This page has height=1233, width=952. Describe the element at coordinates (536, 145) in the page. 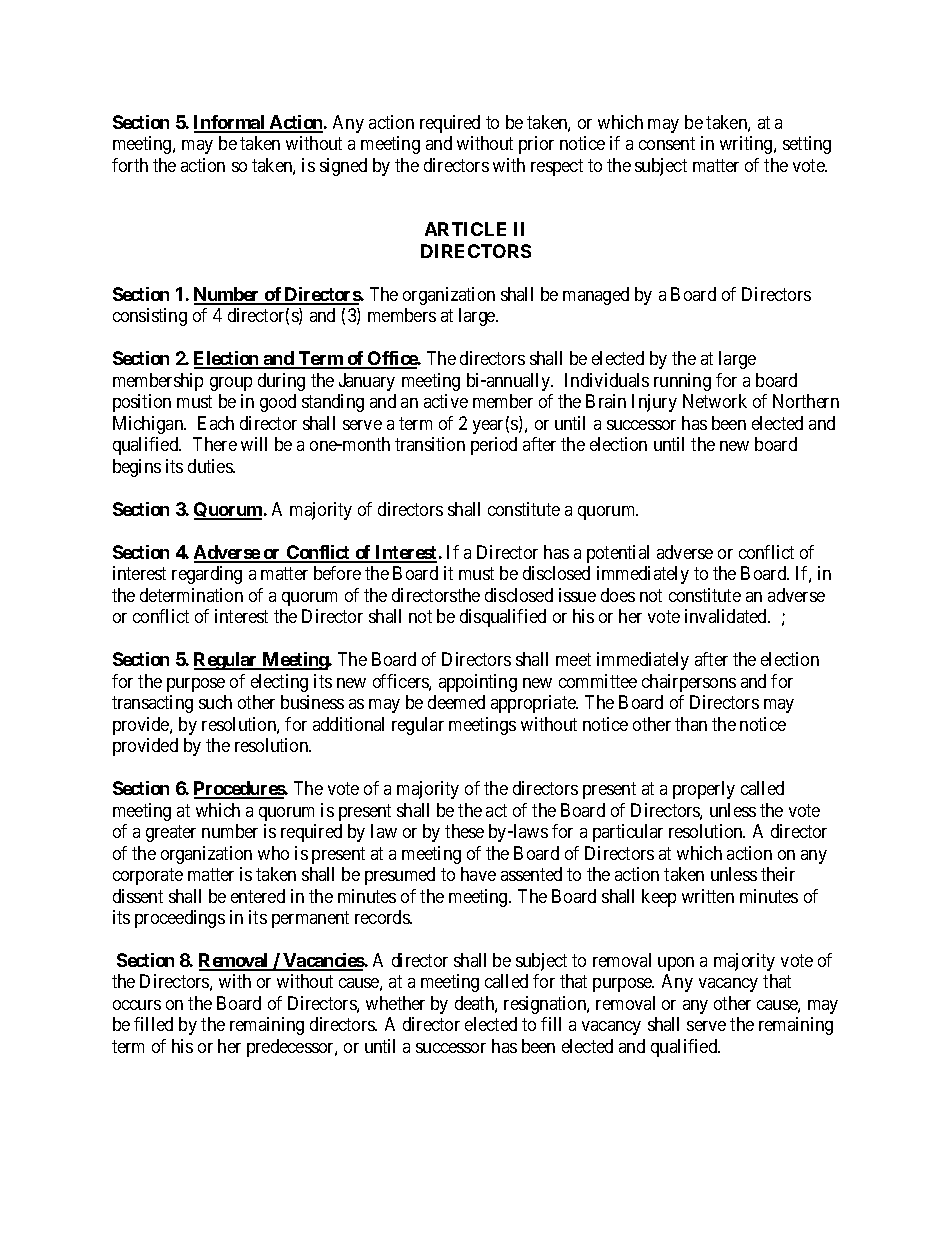

I see `prior` at that location.
